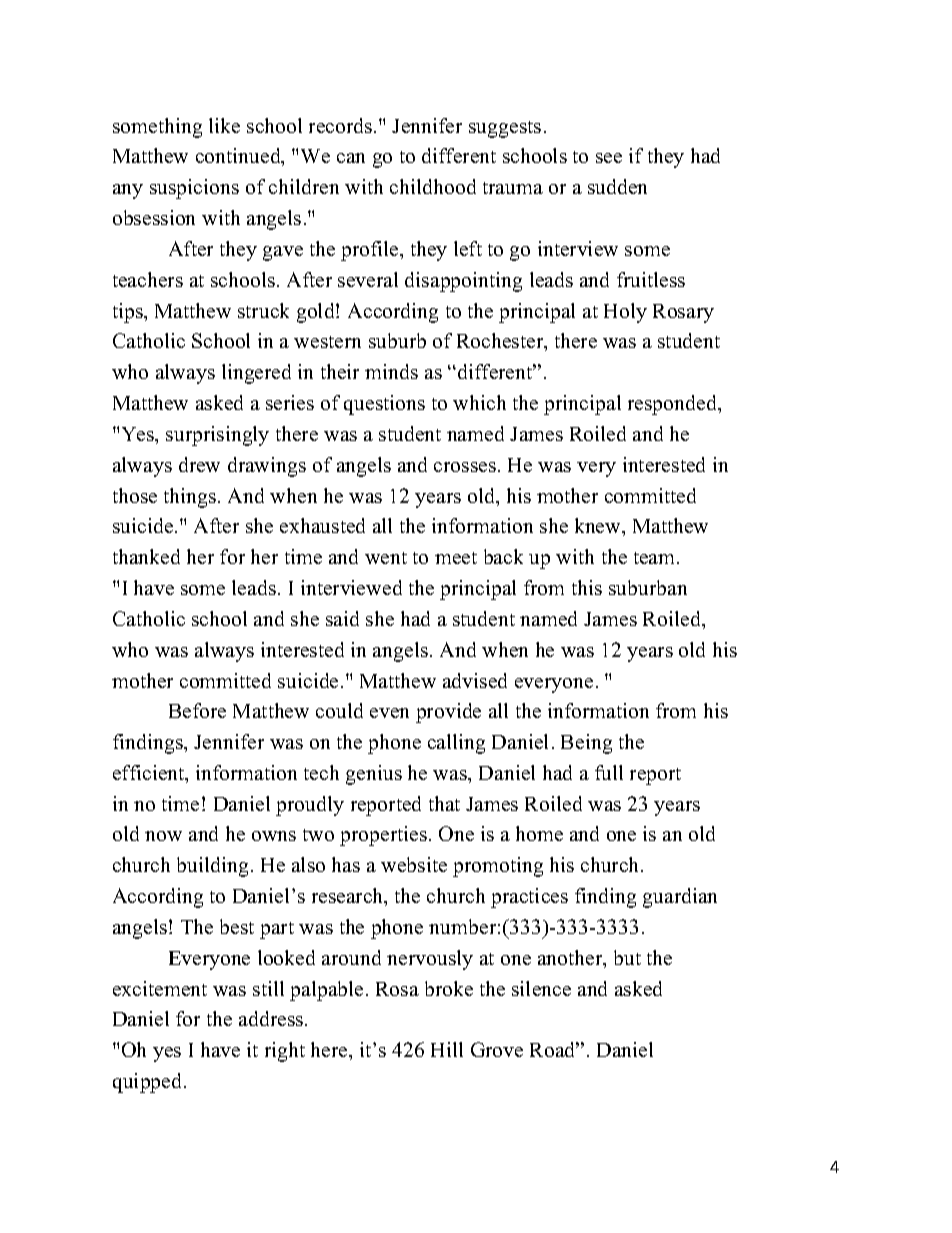 This image has width=952, height=1233. I want to click on drew, so click(199, 464).
